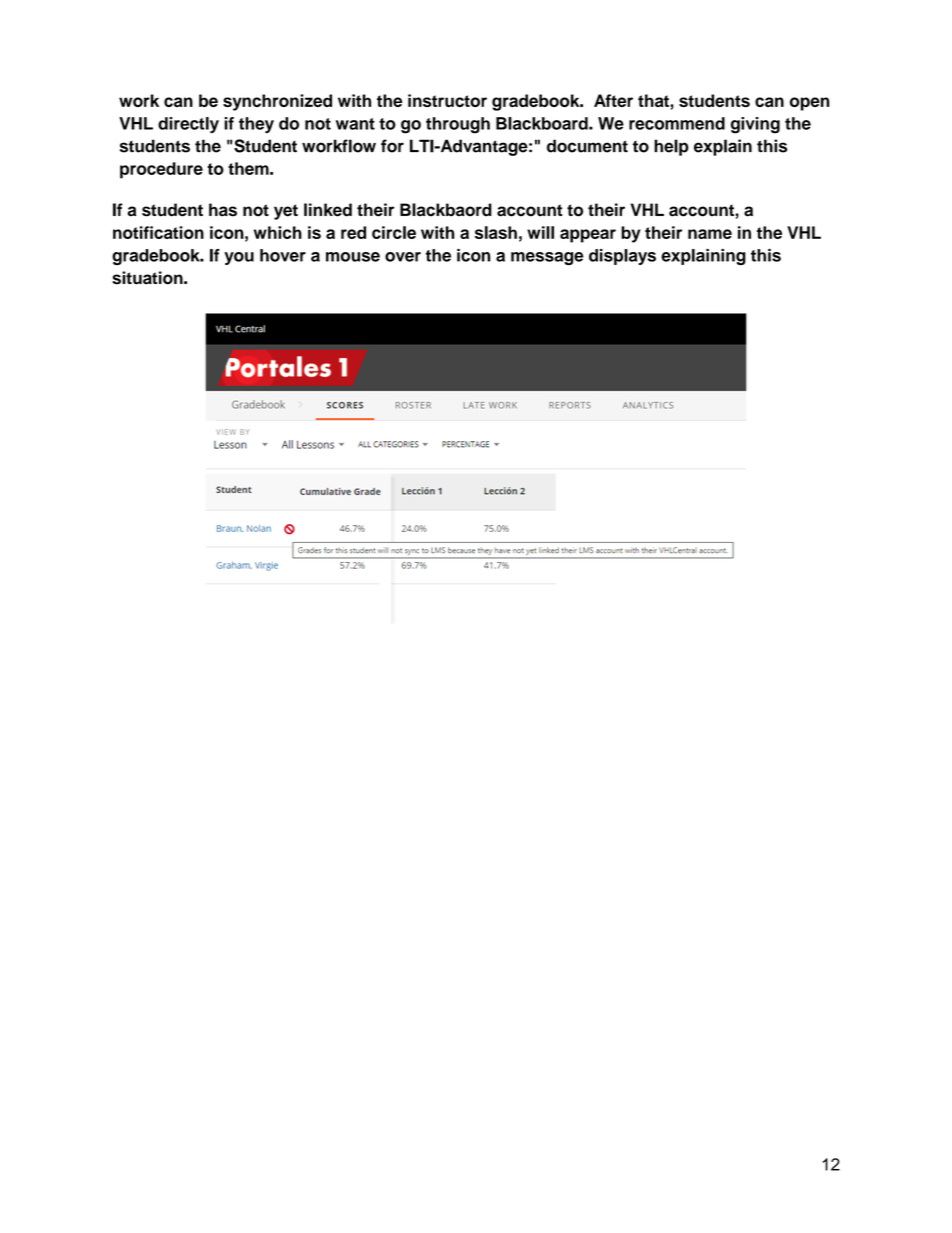  I want to click on giving, so click(755, 125).
